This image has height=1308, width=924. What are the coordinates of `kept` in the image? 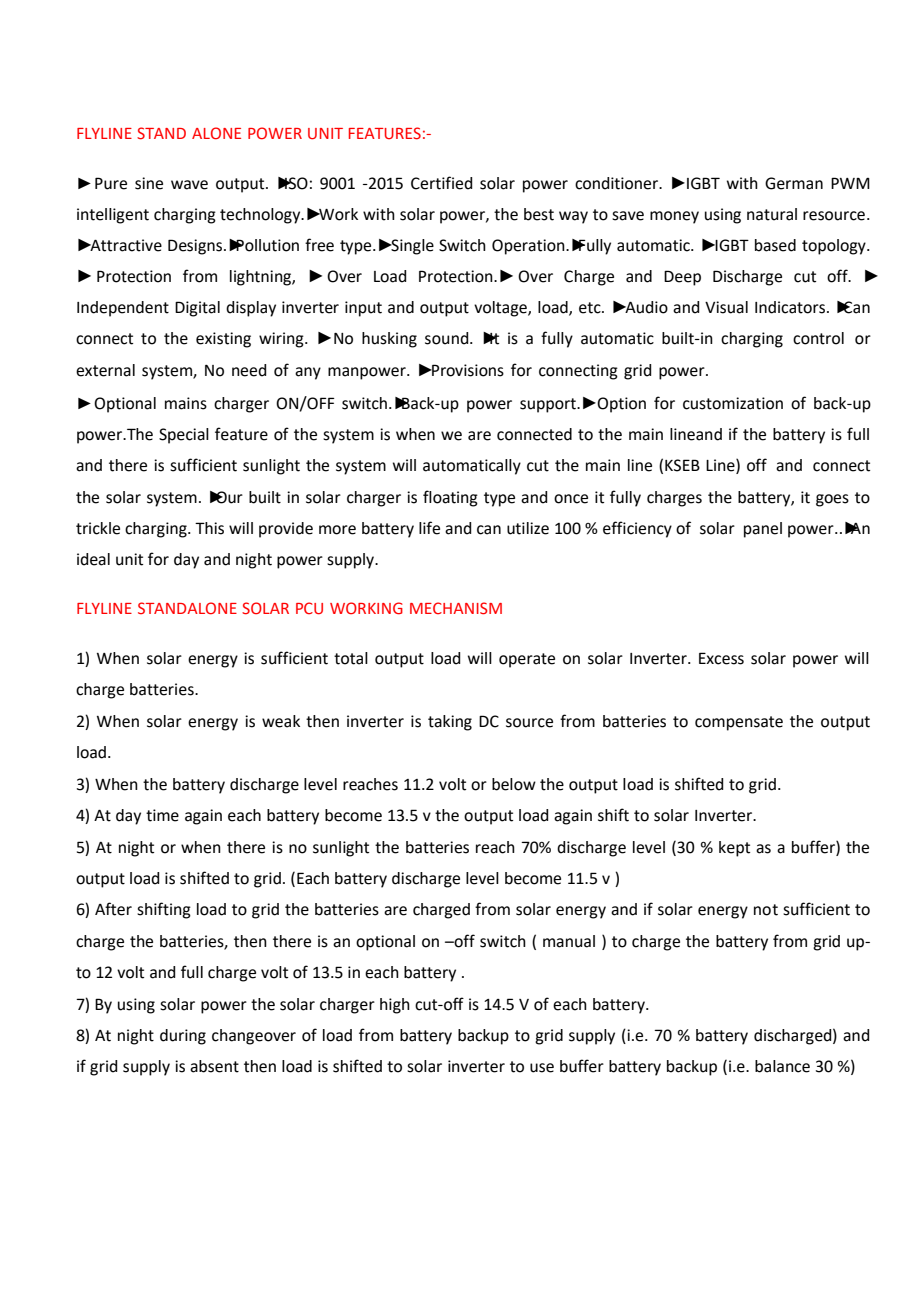 It's located at (734, 849).
